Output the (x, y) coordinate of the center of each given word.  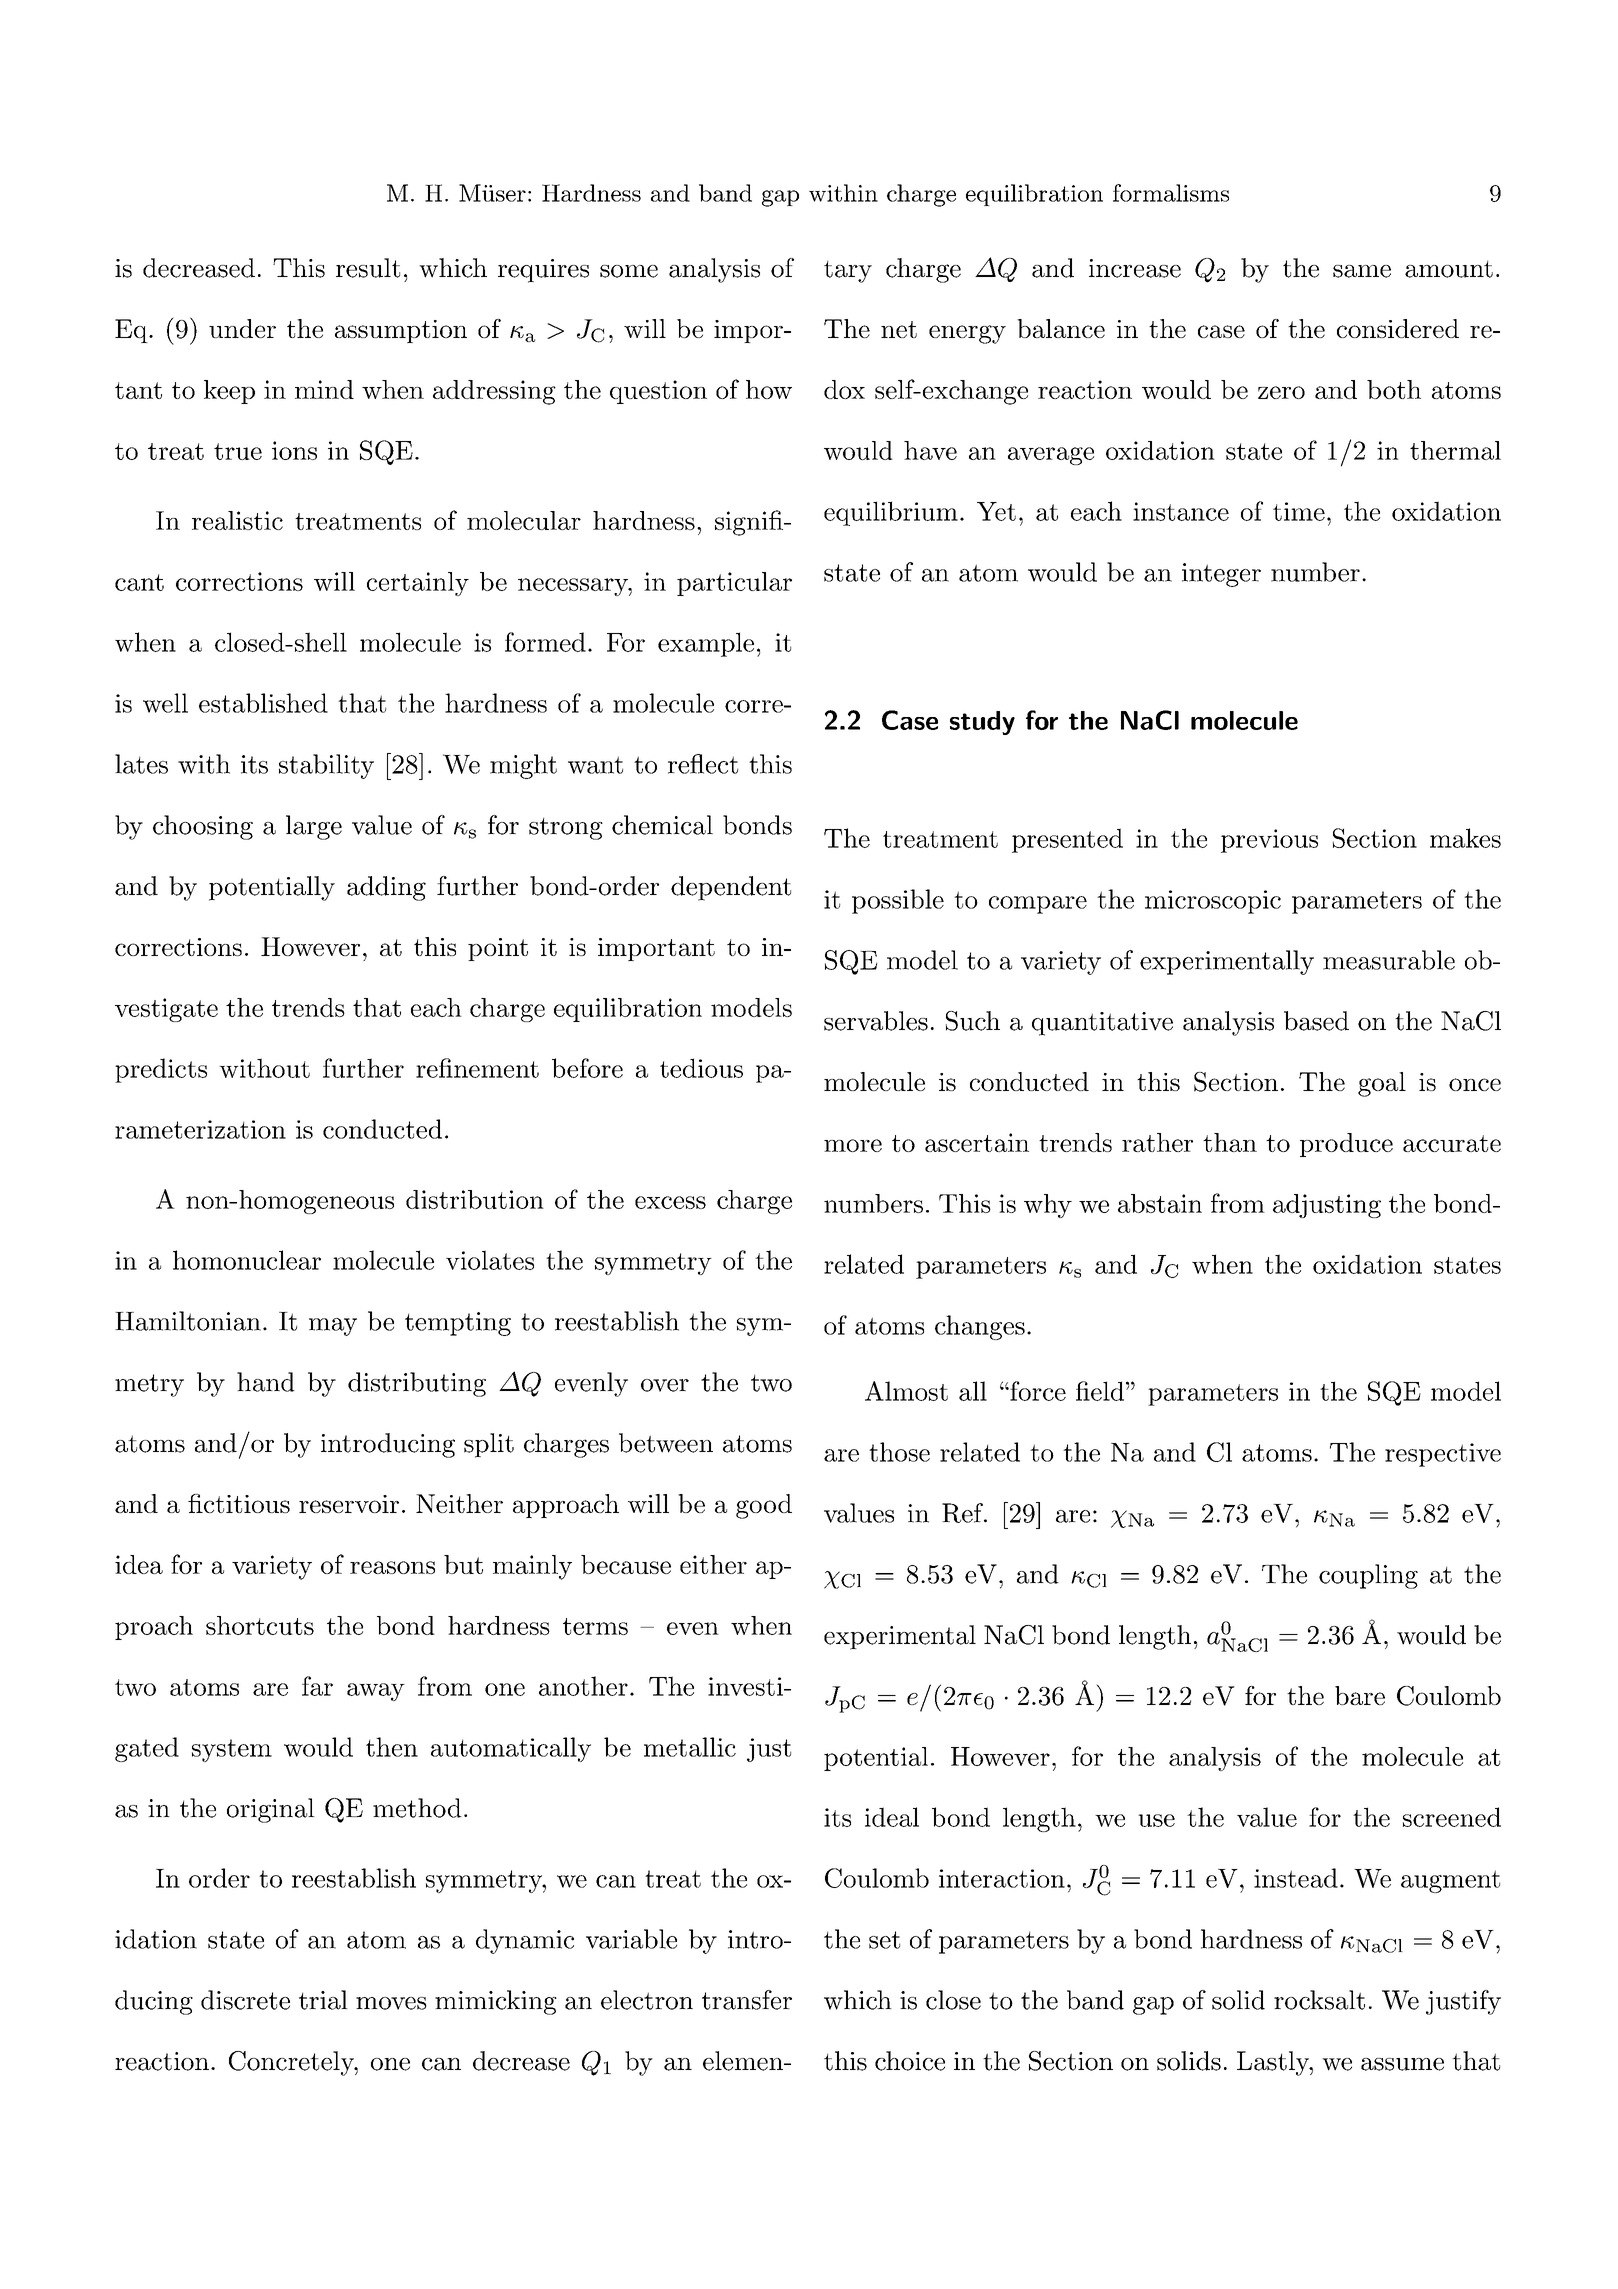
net (899, 329)
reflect (703, 764)
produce (1346, 1145)
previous (1269, 841)
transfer (747, 2000)
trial (323, 2000)
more (853, 1145)
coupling (1368, 1576)
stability (326, 766)
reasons (392, 1567)
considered (1398, 328)
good (764, 1506)
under (242, 328)
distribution (475, 1199)
